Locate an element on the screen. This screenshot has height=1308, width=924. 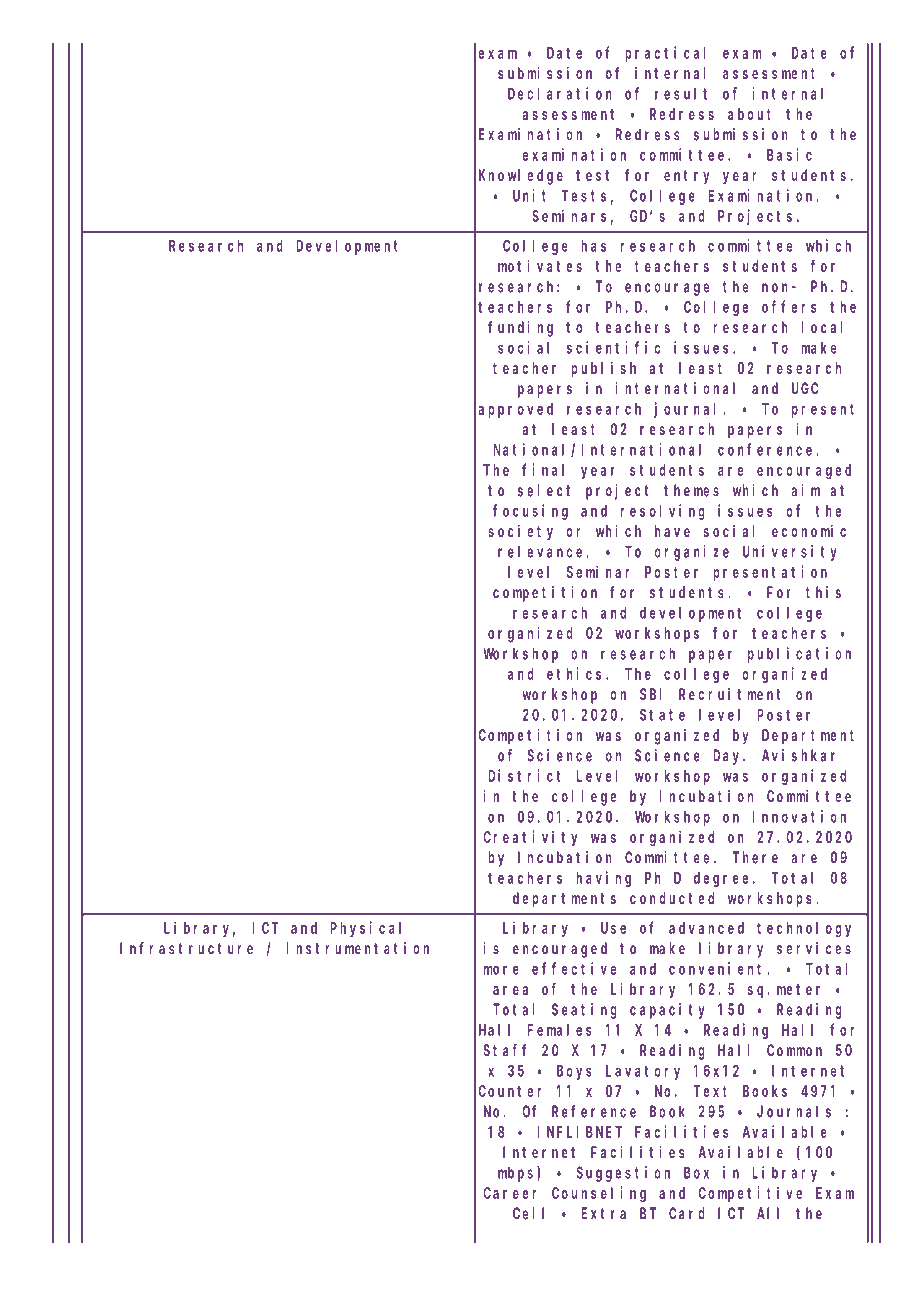
UGC is located at coordinates (805, 388).
